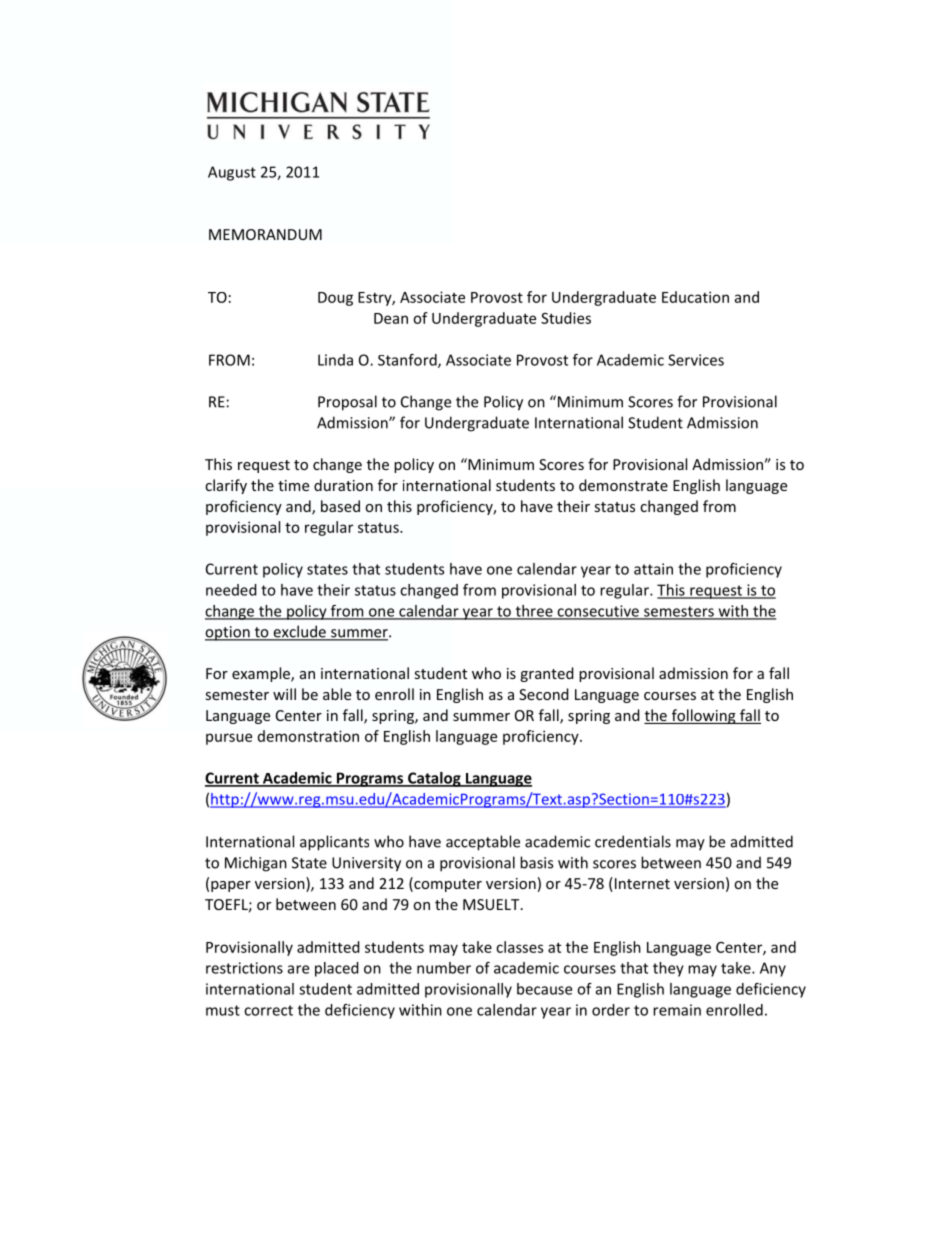 This page has width=952, height=1233. Describe the element at coordinates (408, 361) in the page. I see `Stanford` at that location.
